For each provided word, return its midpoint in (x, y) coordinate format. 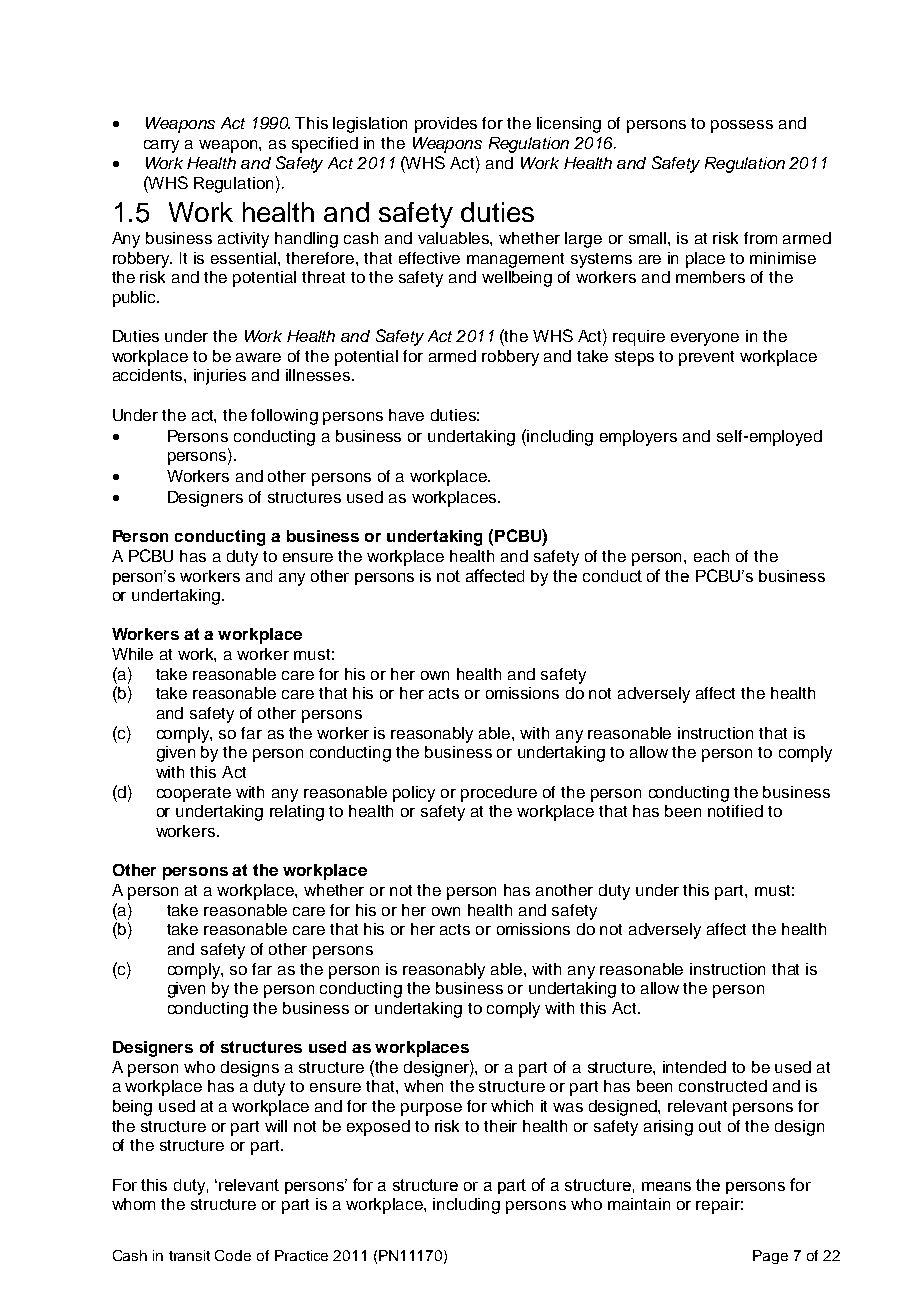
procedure (499, 794)
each (711, 556)
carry (161, 146)
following (284, 417)
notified (735, 811)
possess (742, 126)
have (406, 415)
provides (446, 125)
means (666, 1186)
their (500, 1126)
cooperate (194, 794)
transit (189, 1255)
